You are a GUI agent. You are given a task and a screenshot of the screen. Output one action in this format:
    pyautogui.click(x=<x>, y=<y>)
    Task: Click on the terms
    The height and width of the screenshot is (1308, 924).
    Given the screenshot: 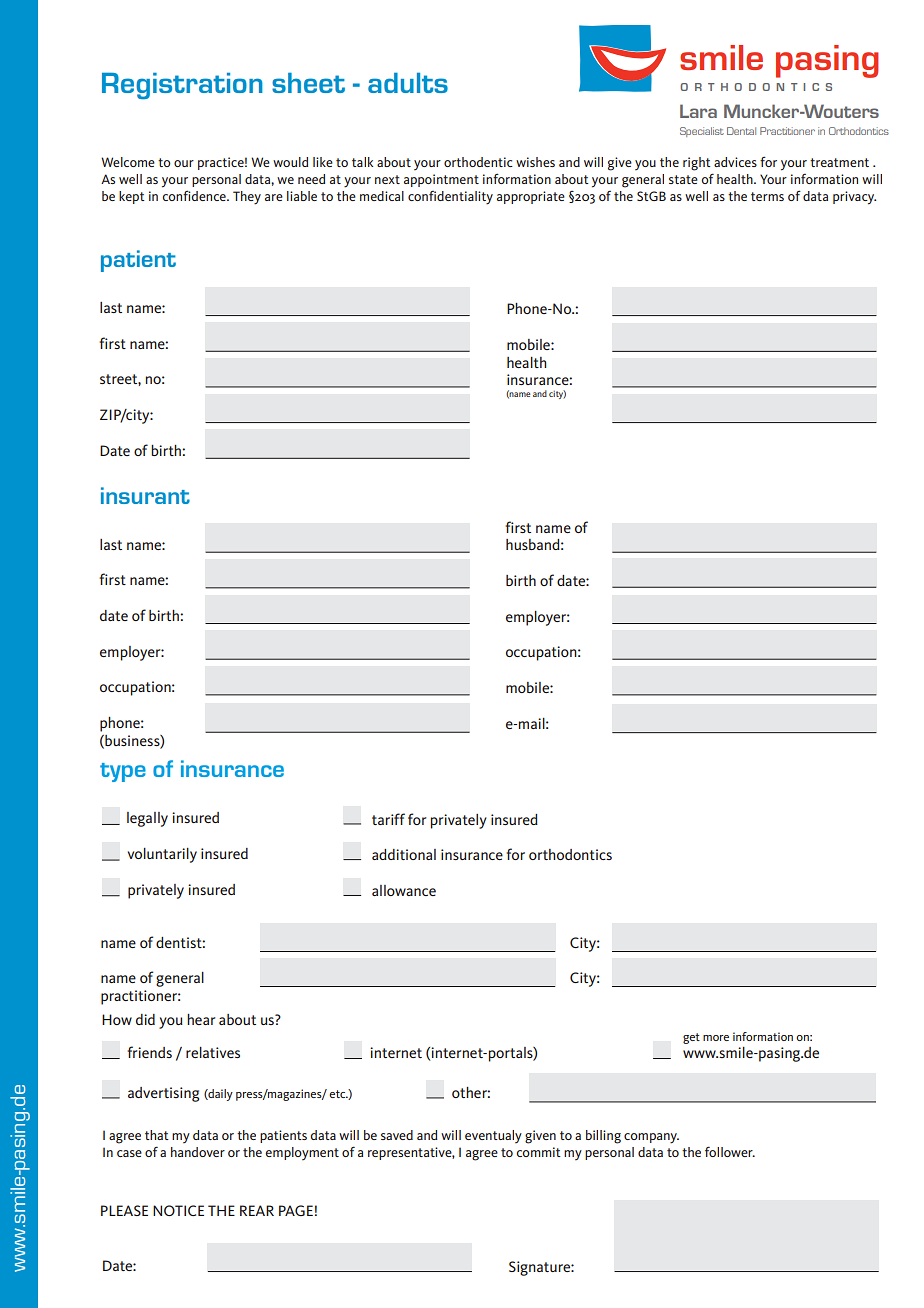 What is the action you would take?
    pyautogui.click(x=767, y=196)
